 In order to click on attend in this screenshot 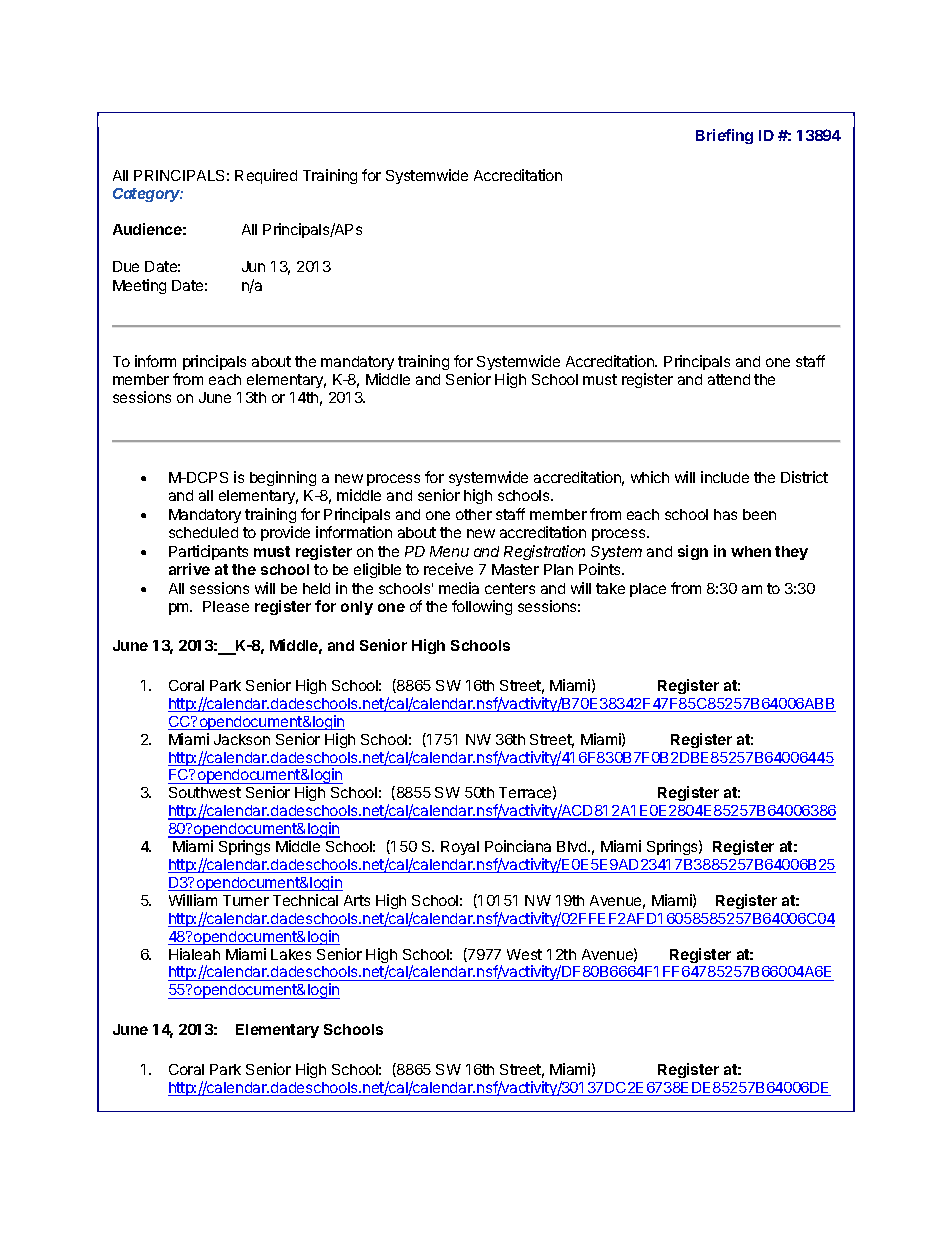, I will do `click(729, 379)`.
